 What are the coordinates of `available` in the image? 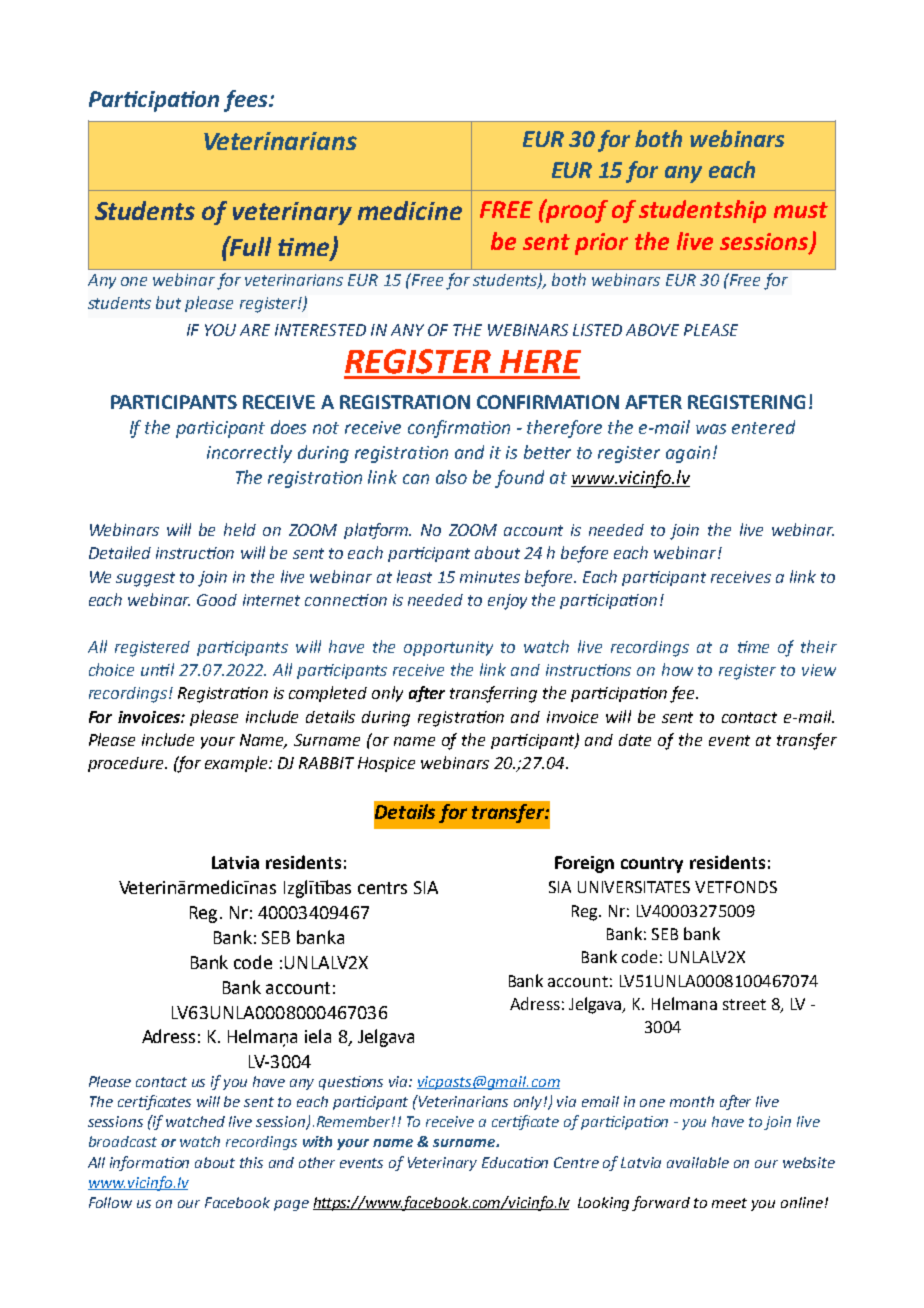 It's located at (698, 1162).
